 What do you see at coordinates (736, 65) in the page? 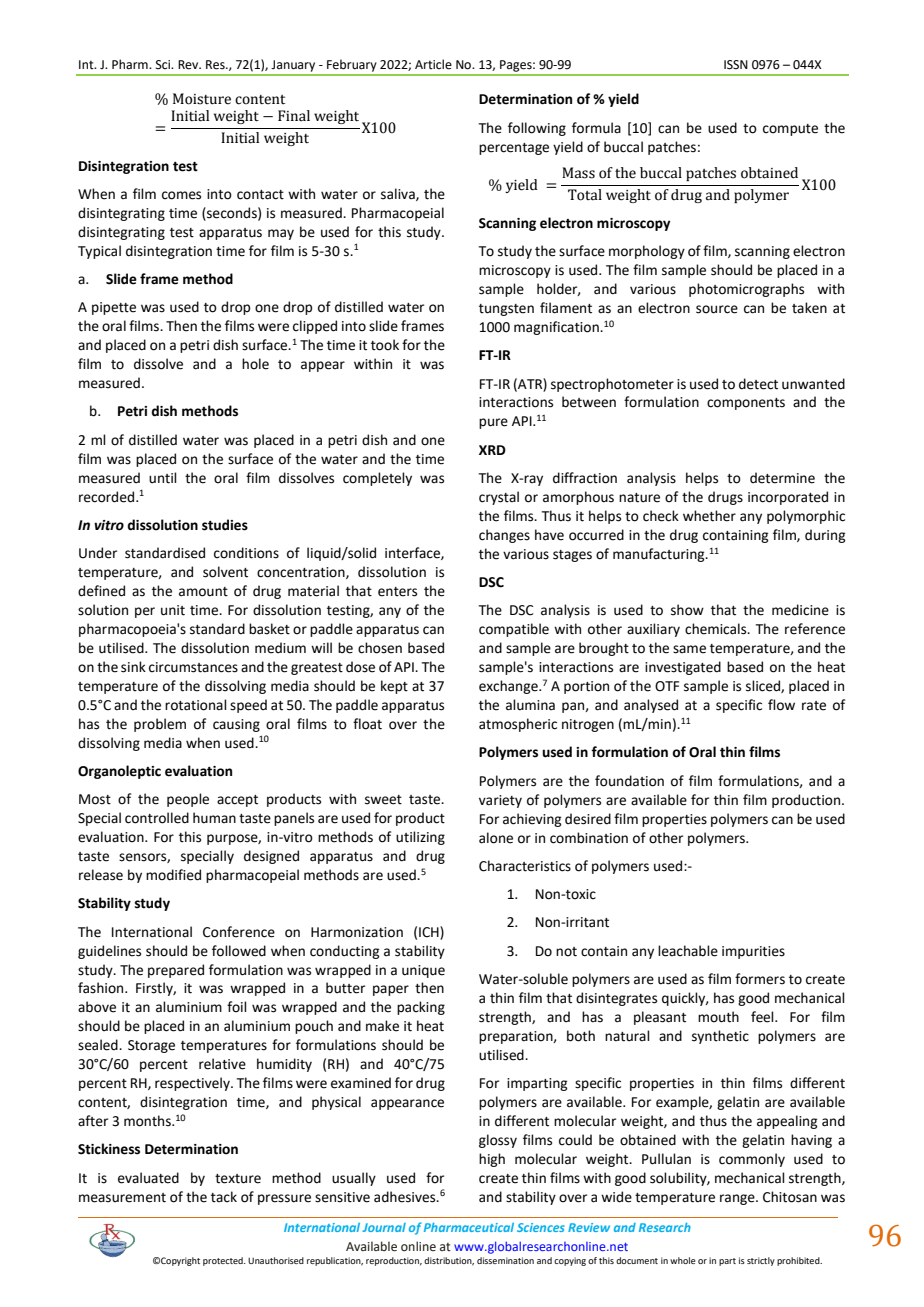
I see `ISSN` at bounding box center [736, 65].
